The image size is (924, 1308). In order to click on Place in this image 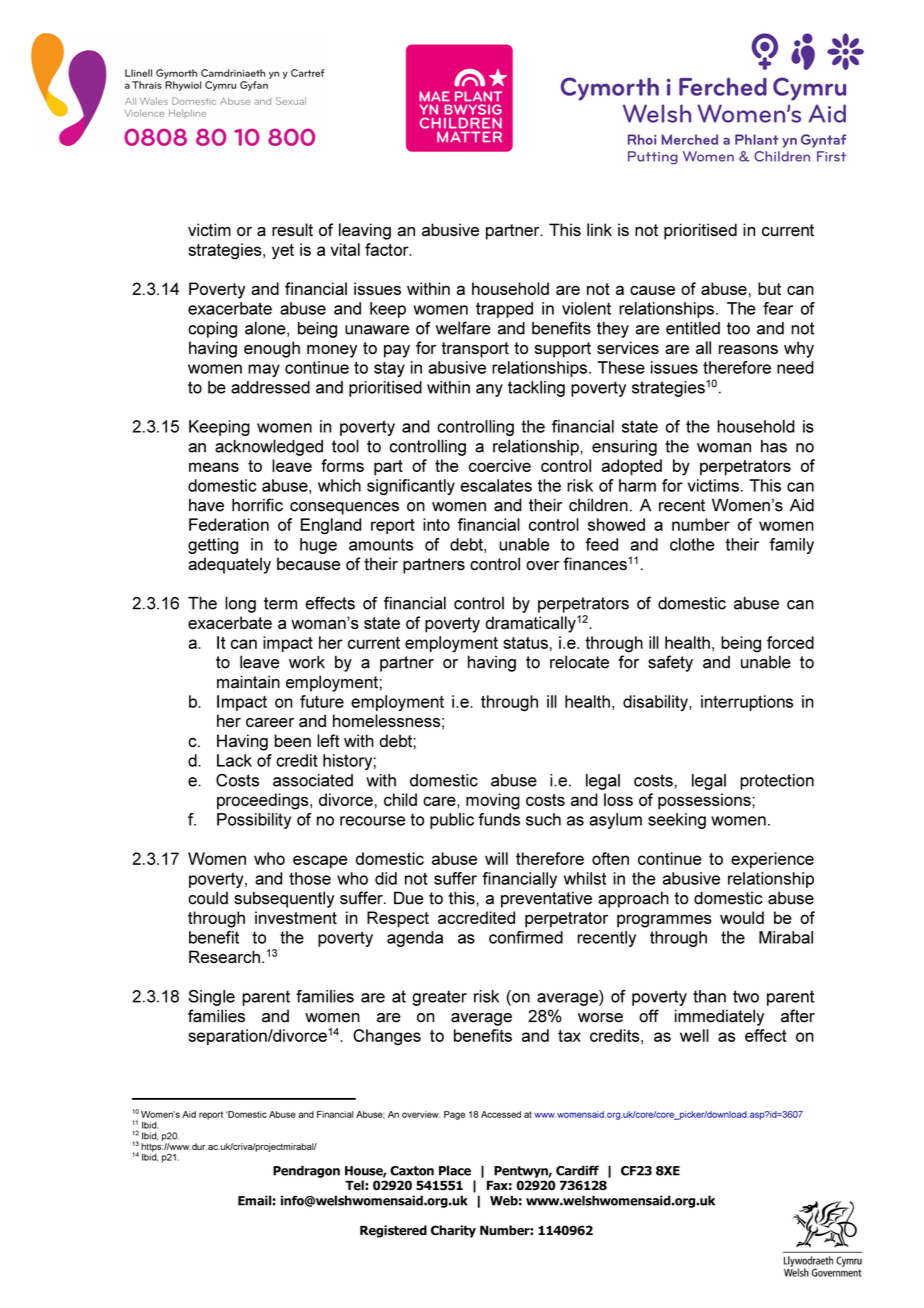, I will do `click(455, 1170)`.
